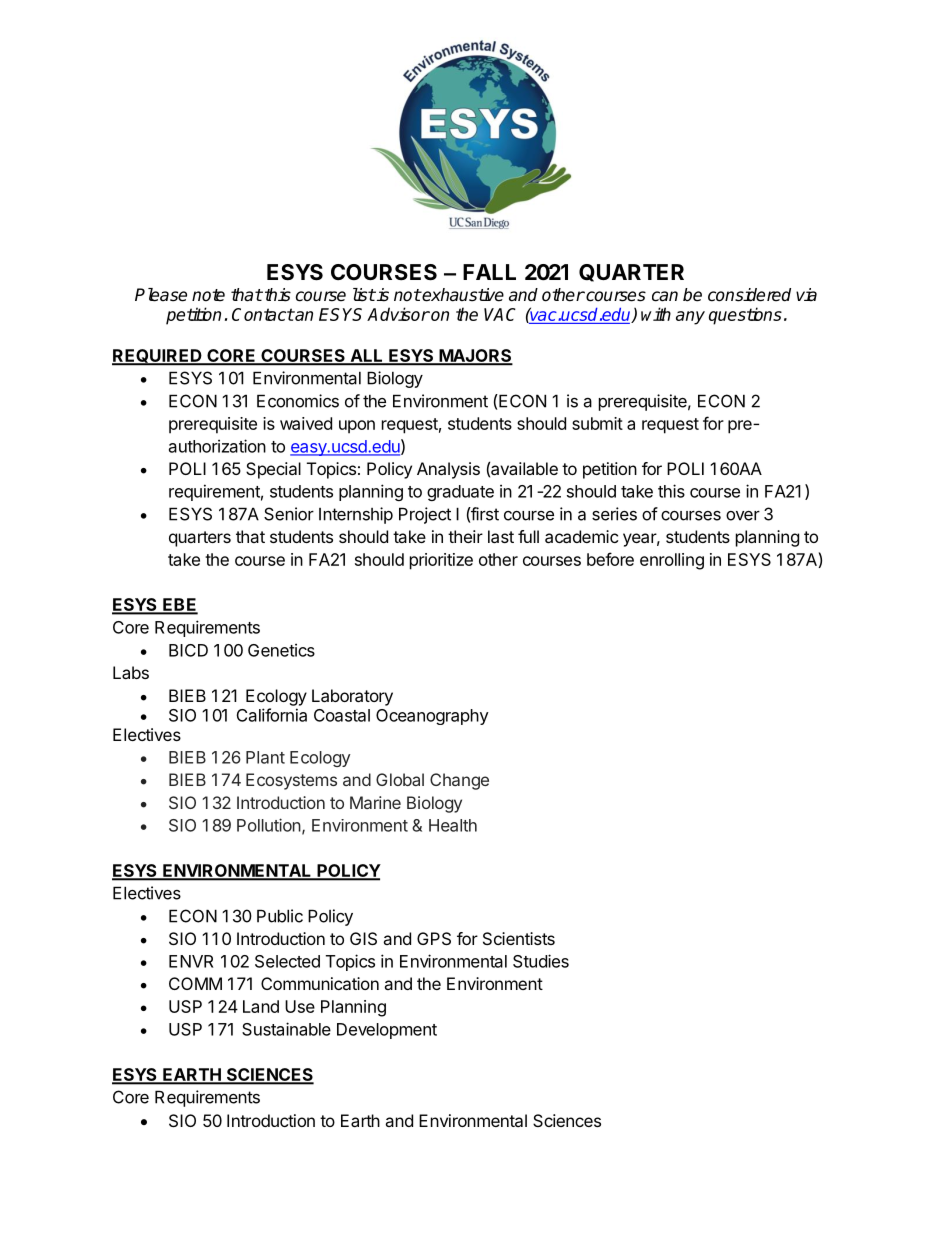 The height and width of the image is (1233, 952). What do you see at coordinates (208, 295) in the image?
I see `note` at bounding box center [208, 295].
